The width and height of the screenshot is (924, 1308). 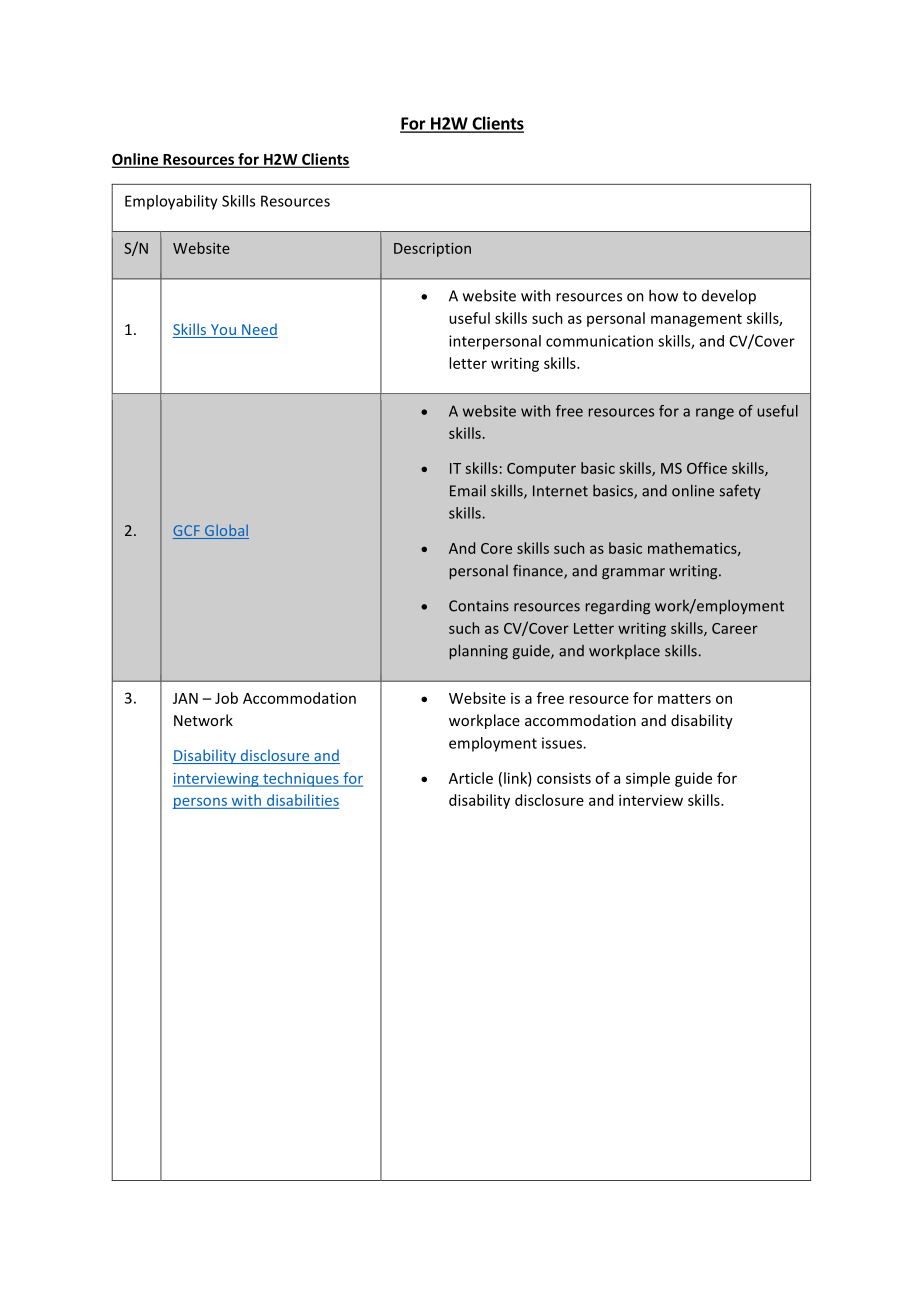 What do you see at coordinates (663, 295) in the screenshot?
I see `how` at bounding box center [663, 295].
